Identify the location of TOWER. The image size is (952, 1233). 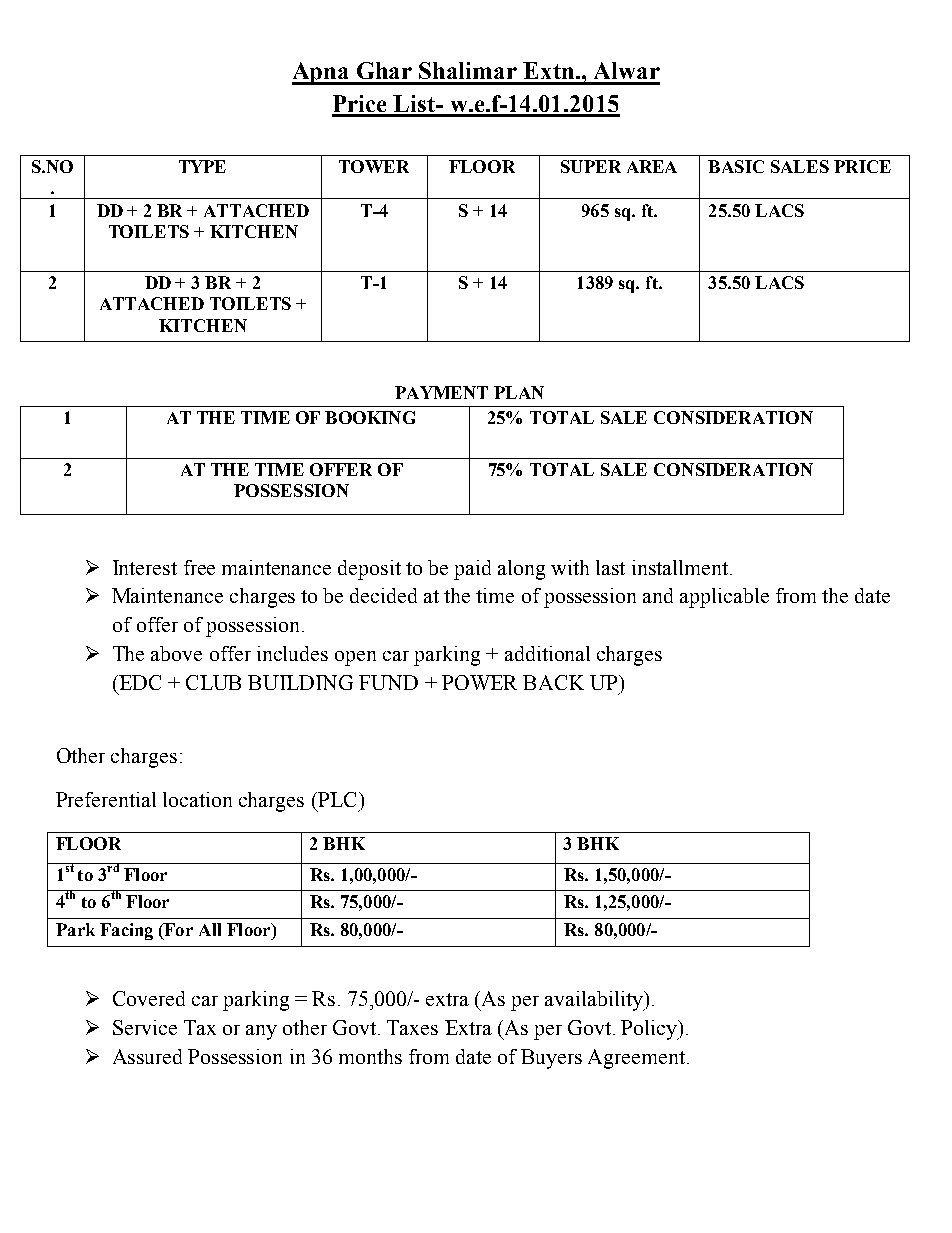
(374, 166).
